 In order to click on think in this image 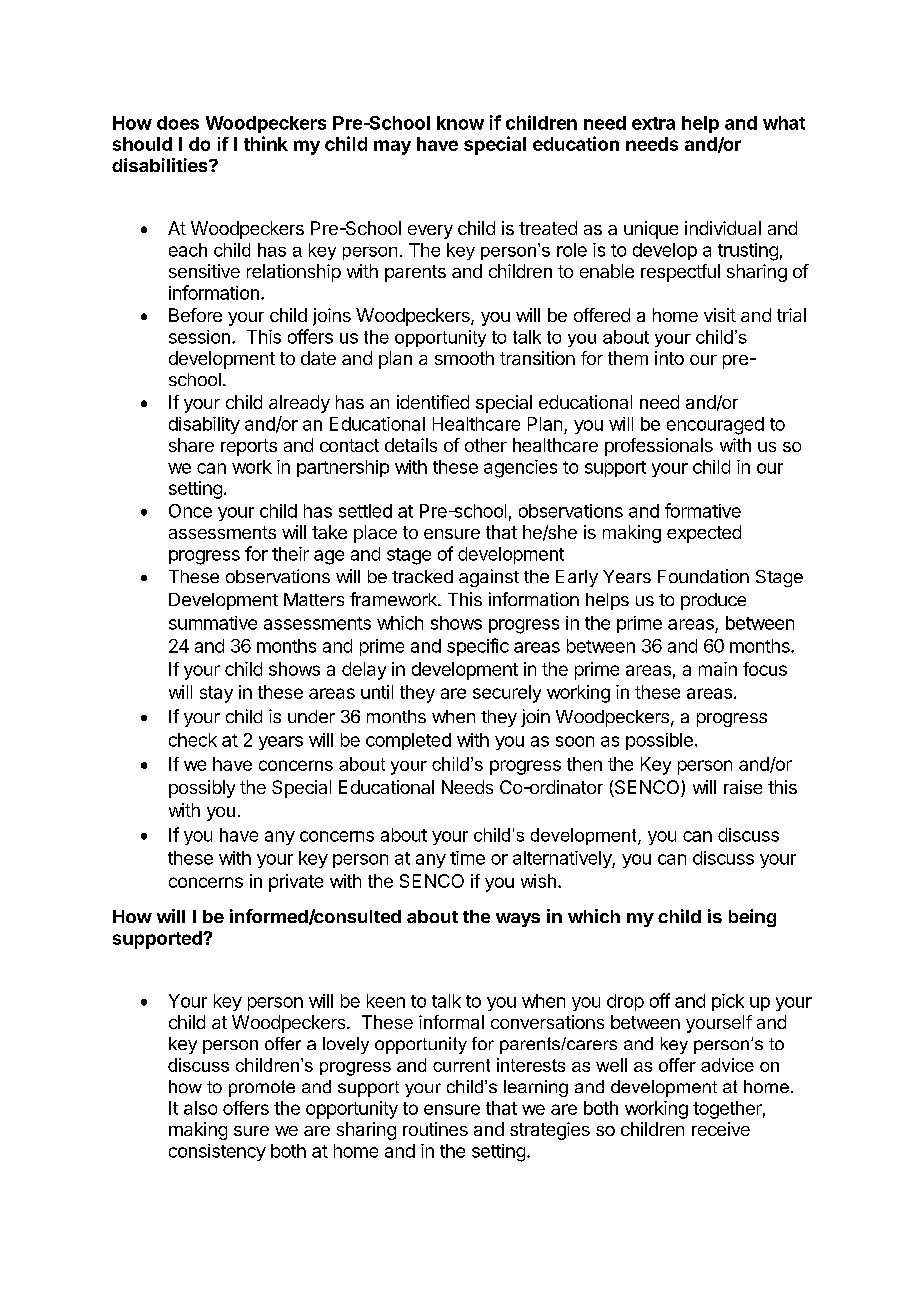, I will do `click(266, 143)`.
